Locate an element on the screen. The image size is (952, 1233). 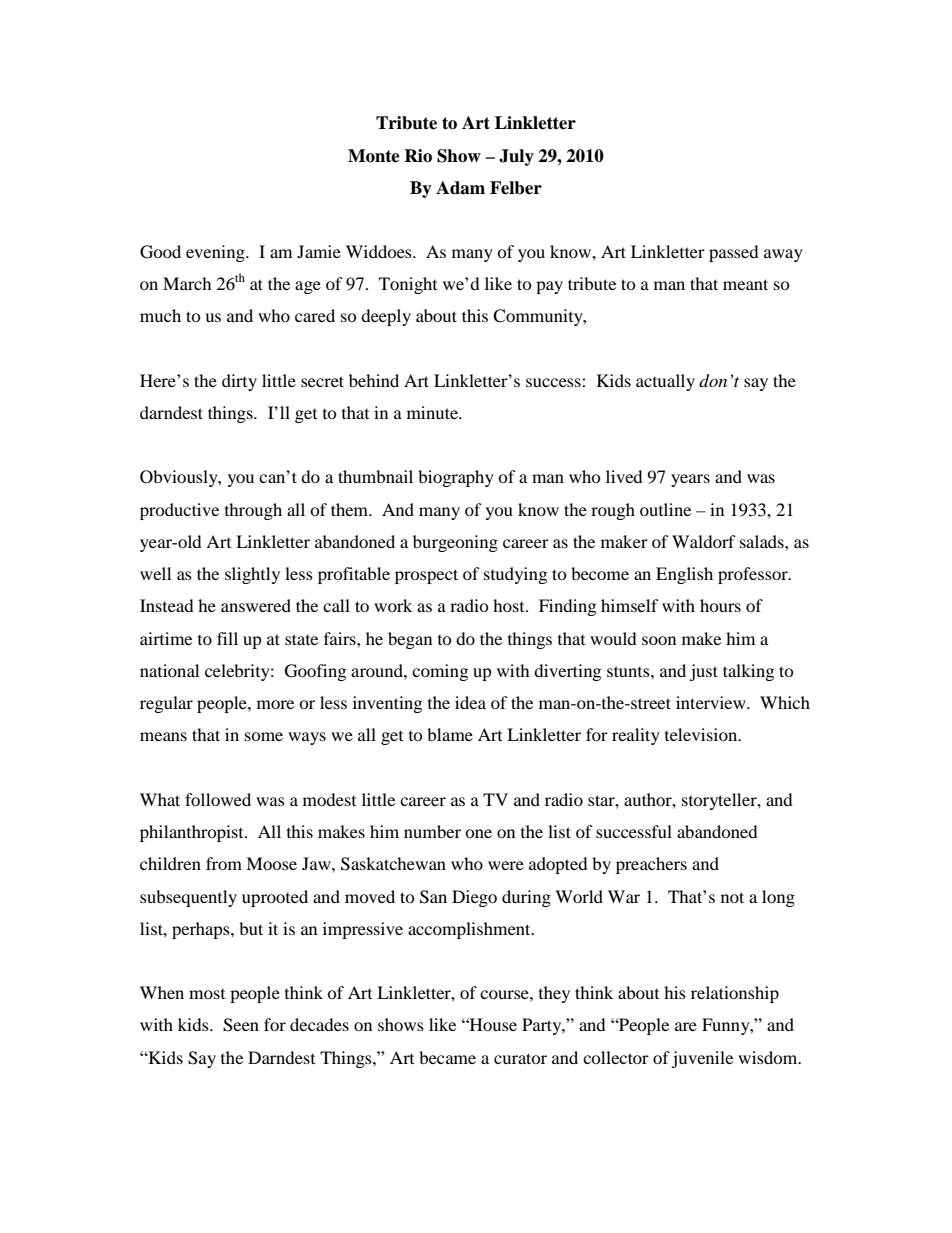
blame is located at coordinates (450, 734).
